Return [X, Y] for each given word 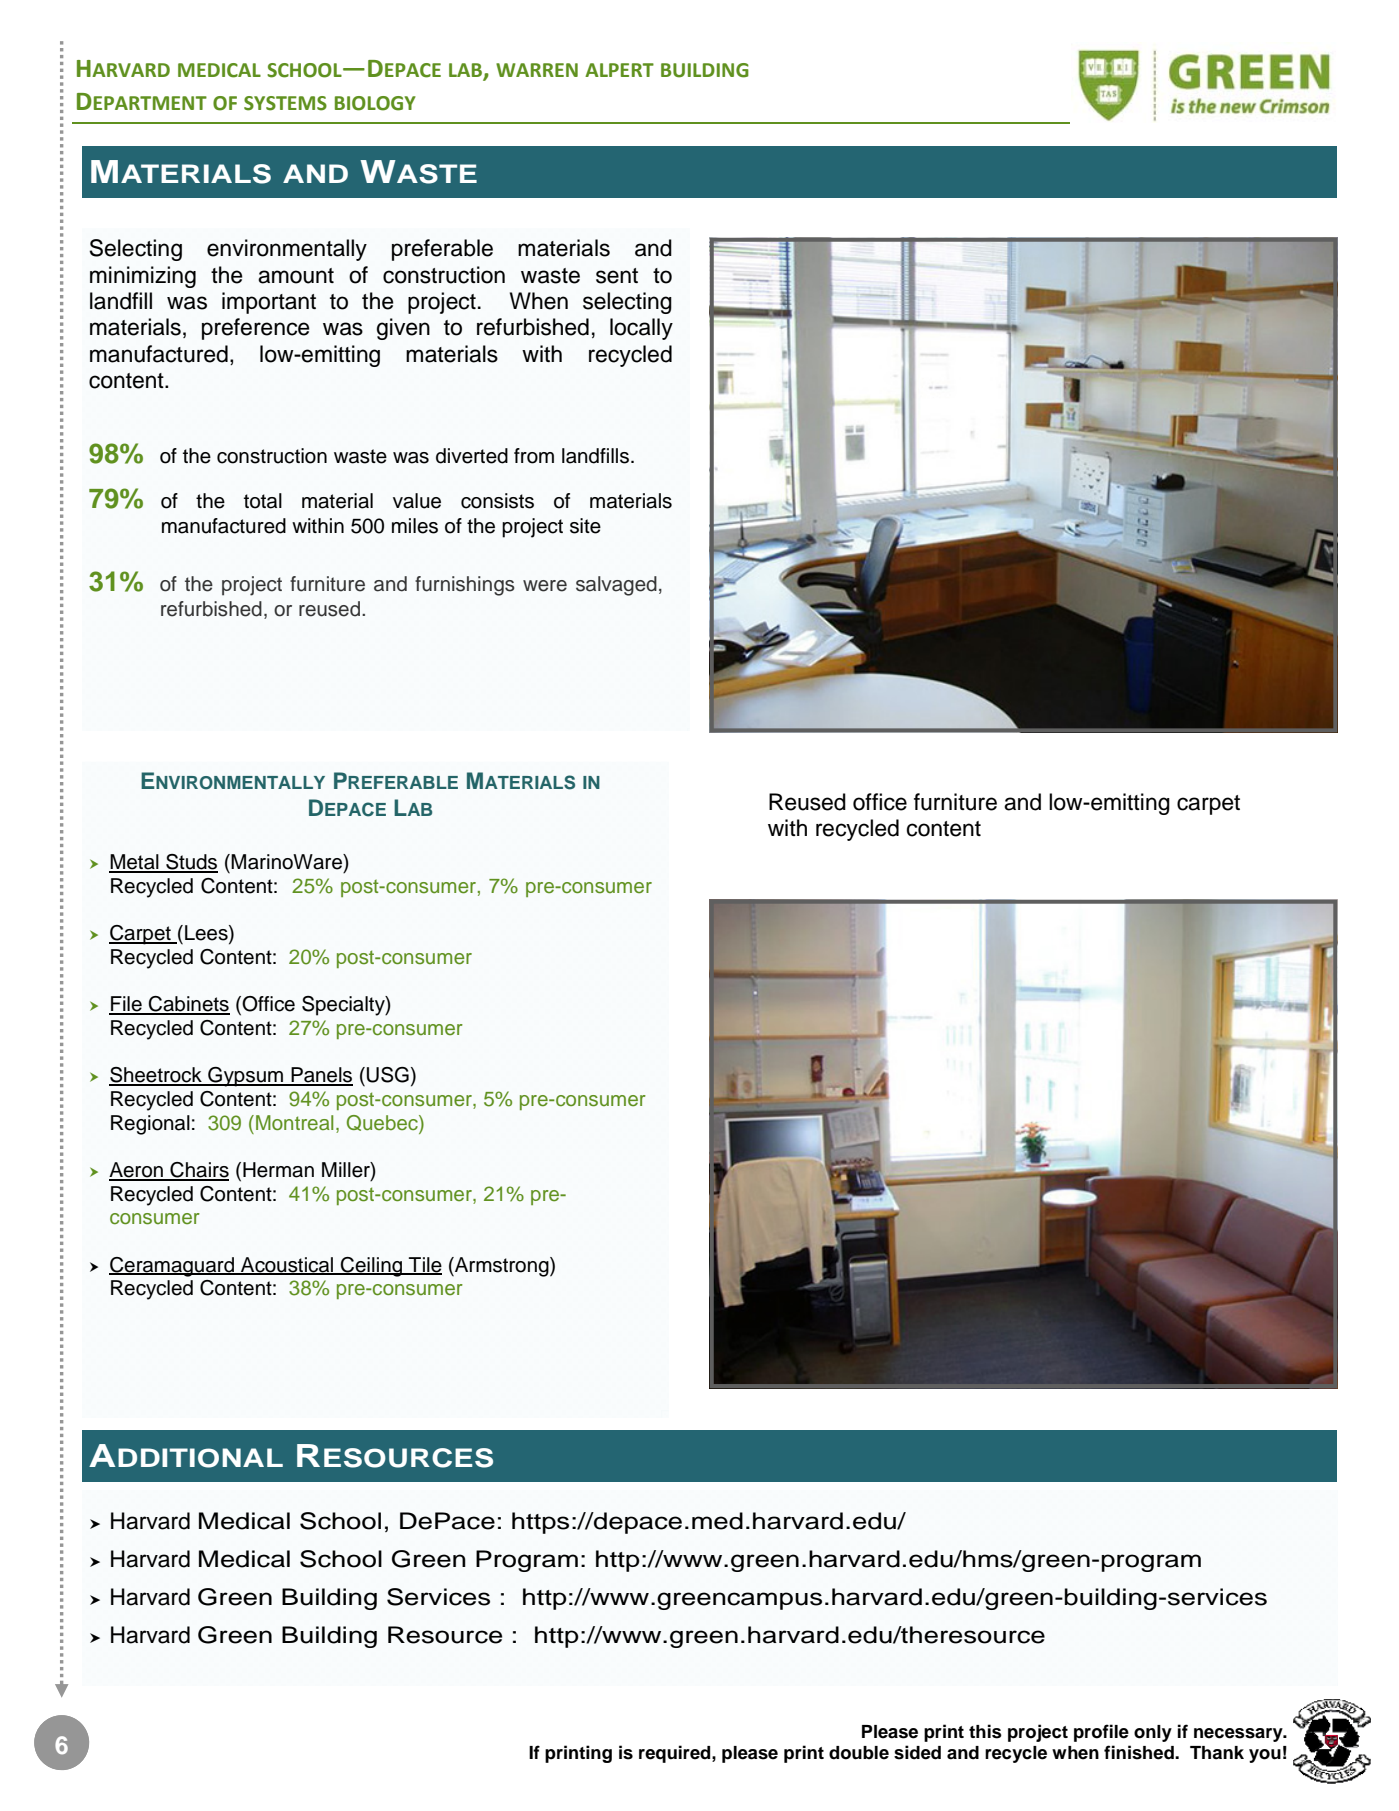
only [1153, 1733]
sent [617, 276]
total [263, 501]
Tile [424, 1265]
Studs [191, 863]
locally [641, 329]
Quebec [383, 1124]
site [585, 526]
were [545, 586]
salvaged [616, 586]
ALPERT [619, 70]
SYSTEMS [285, 103]
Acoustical [287, 1265]
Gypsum [245, 1077]
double [859, 1753]
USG [388, 1075]
